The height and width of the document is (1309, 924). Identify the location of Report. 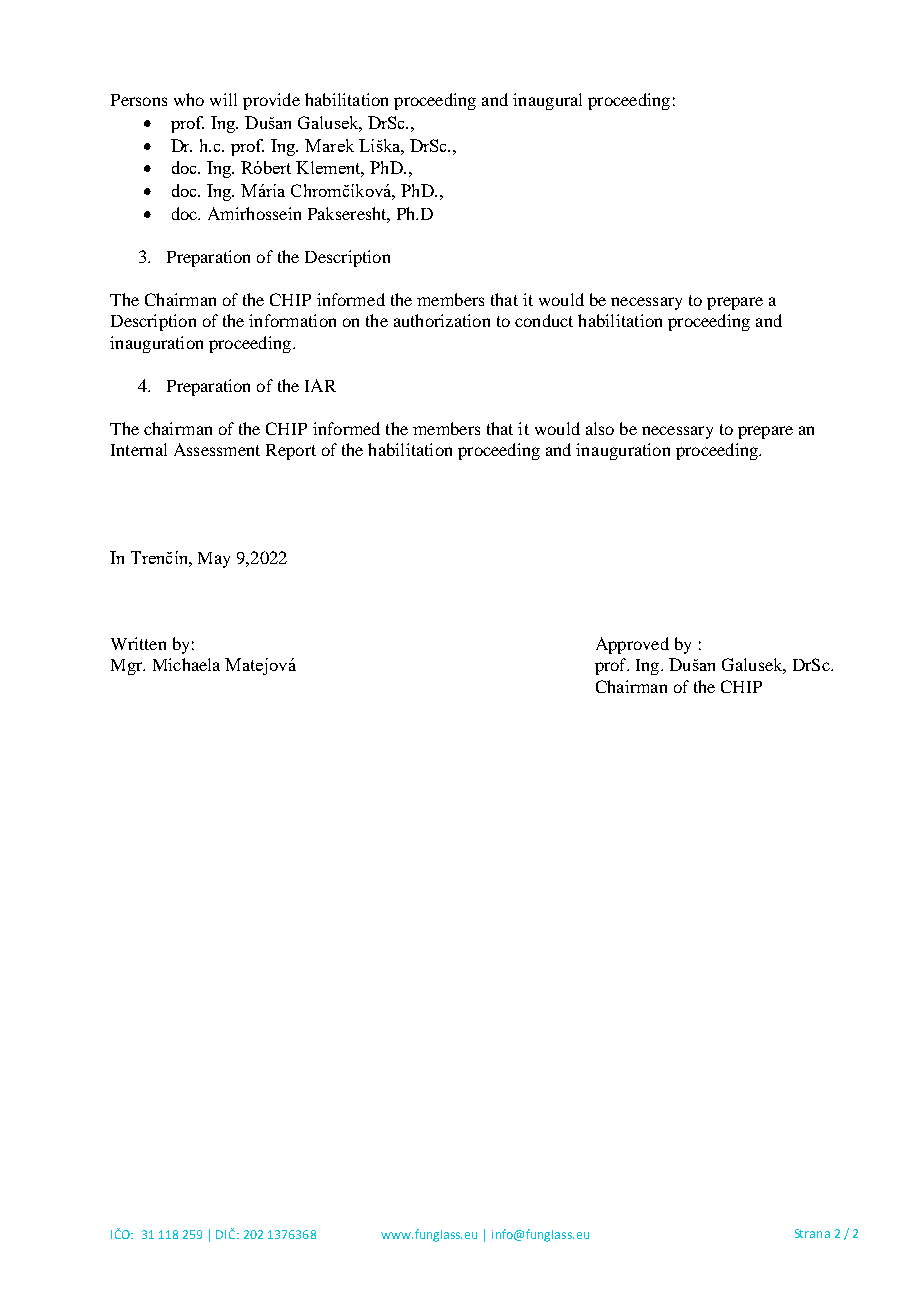
(291, 452).
